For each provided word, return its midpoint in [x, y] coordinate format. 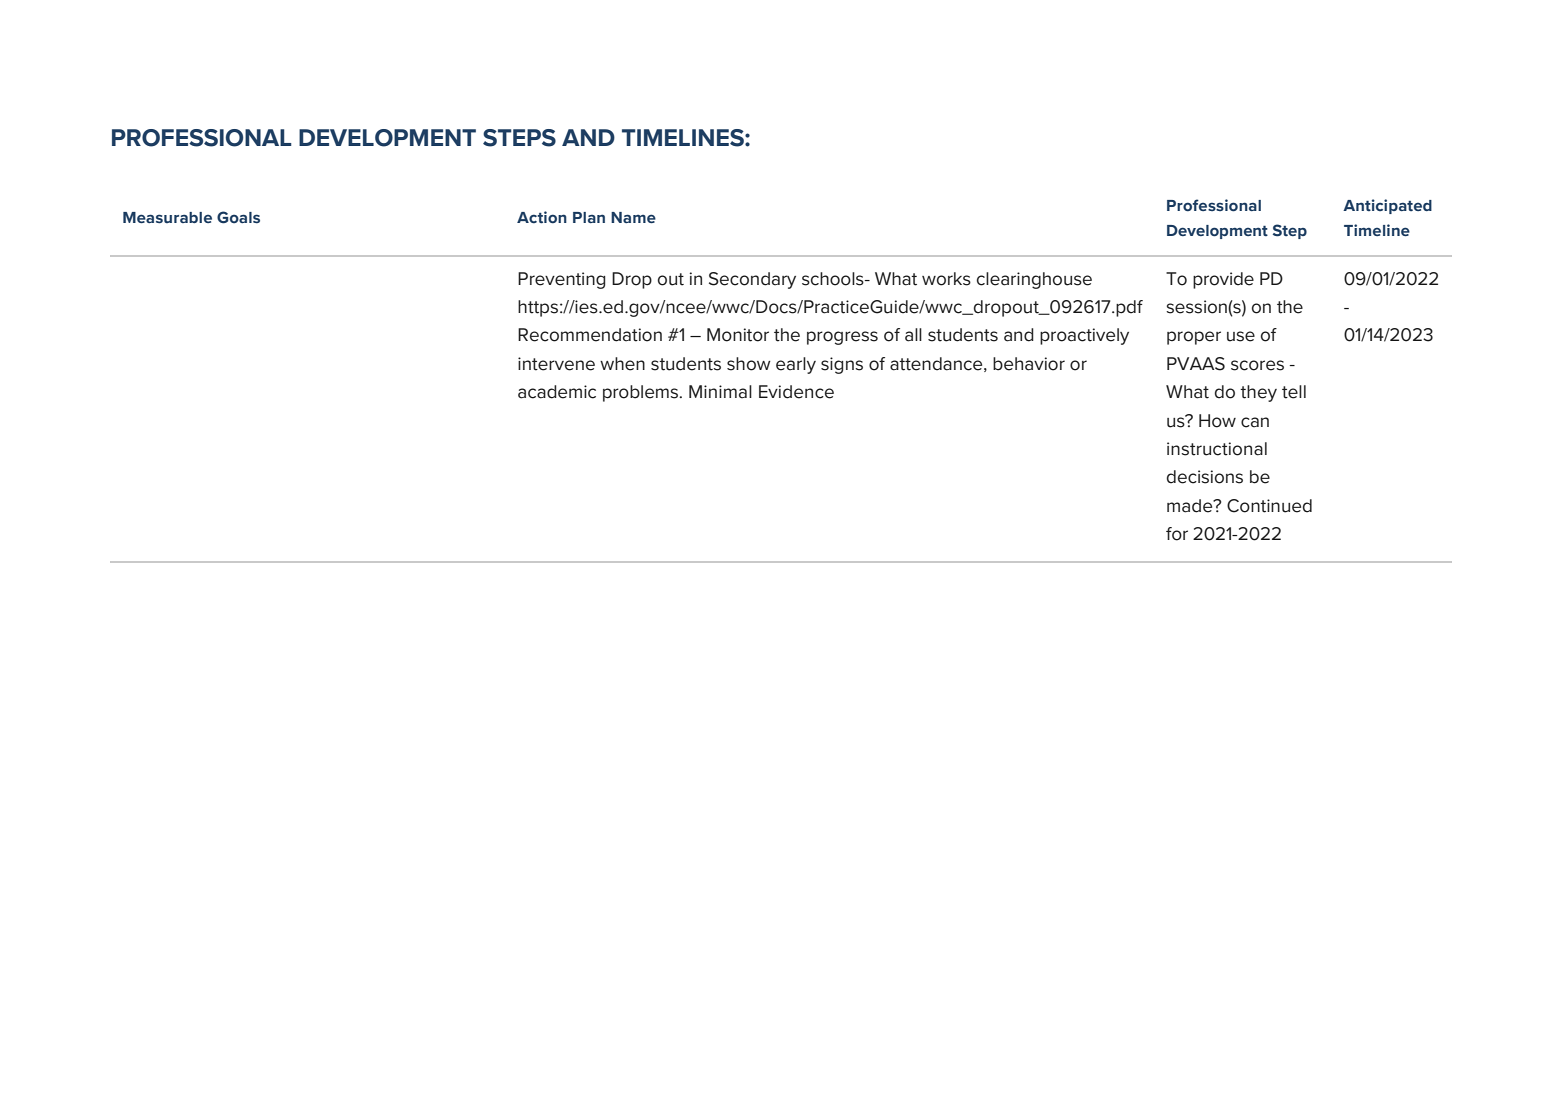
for [1177, 534]
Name [633, 217]
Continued [1269, 506]
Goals [238, 217]
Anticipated [1387, 206]
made [1191, 506]
